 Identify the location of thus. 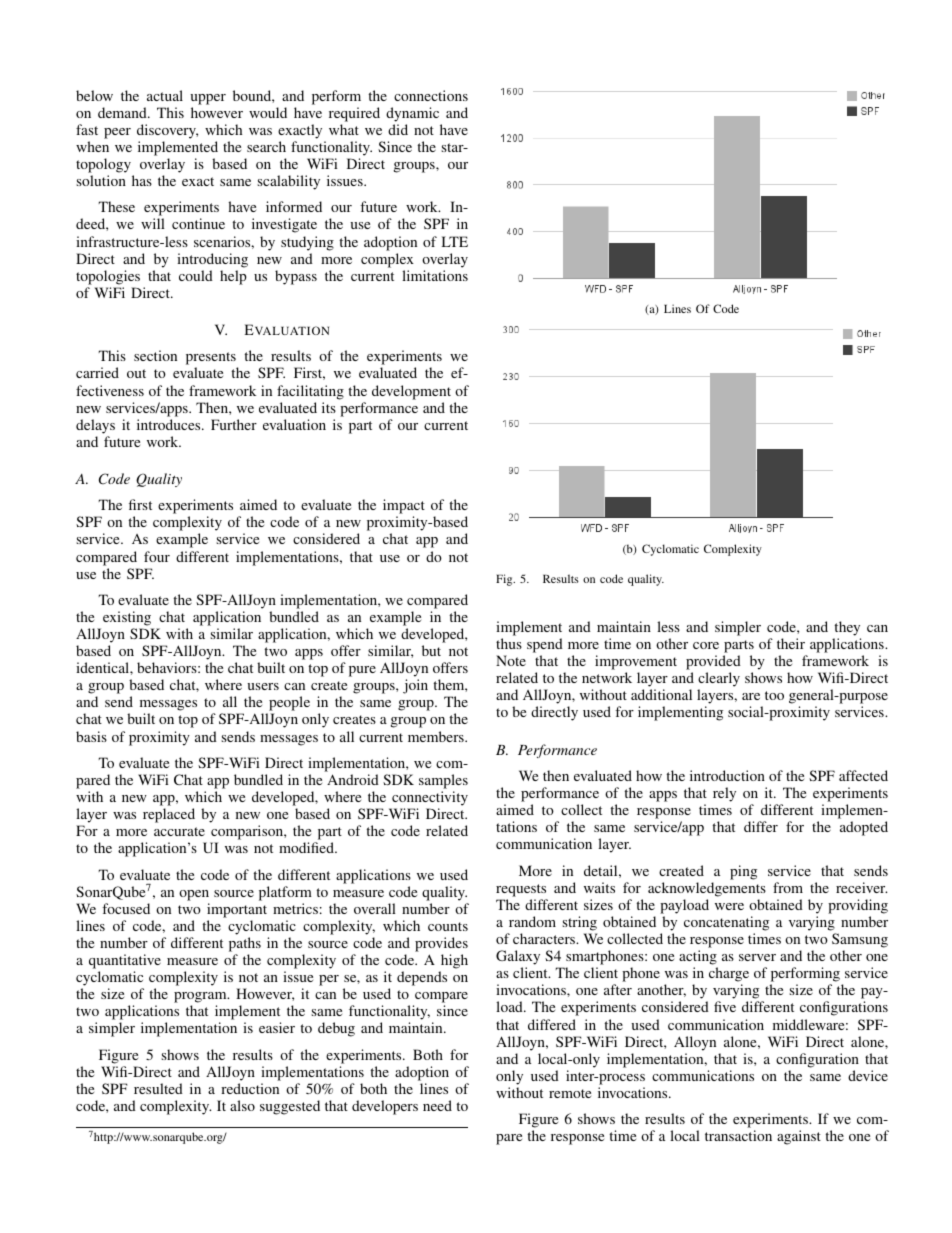
(509, 643).
